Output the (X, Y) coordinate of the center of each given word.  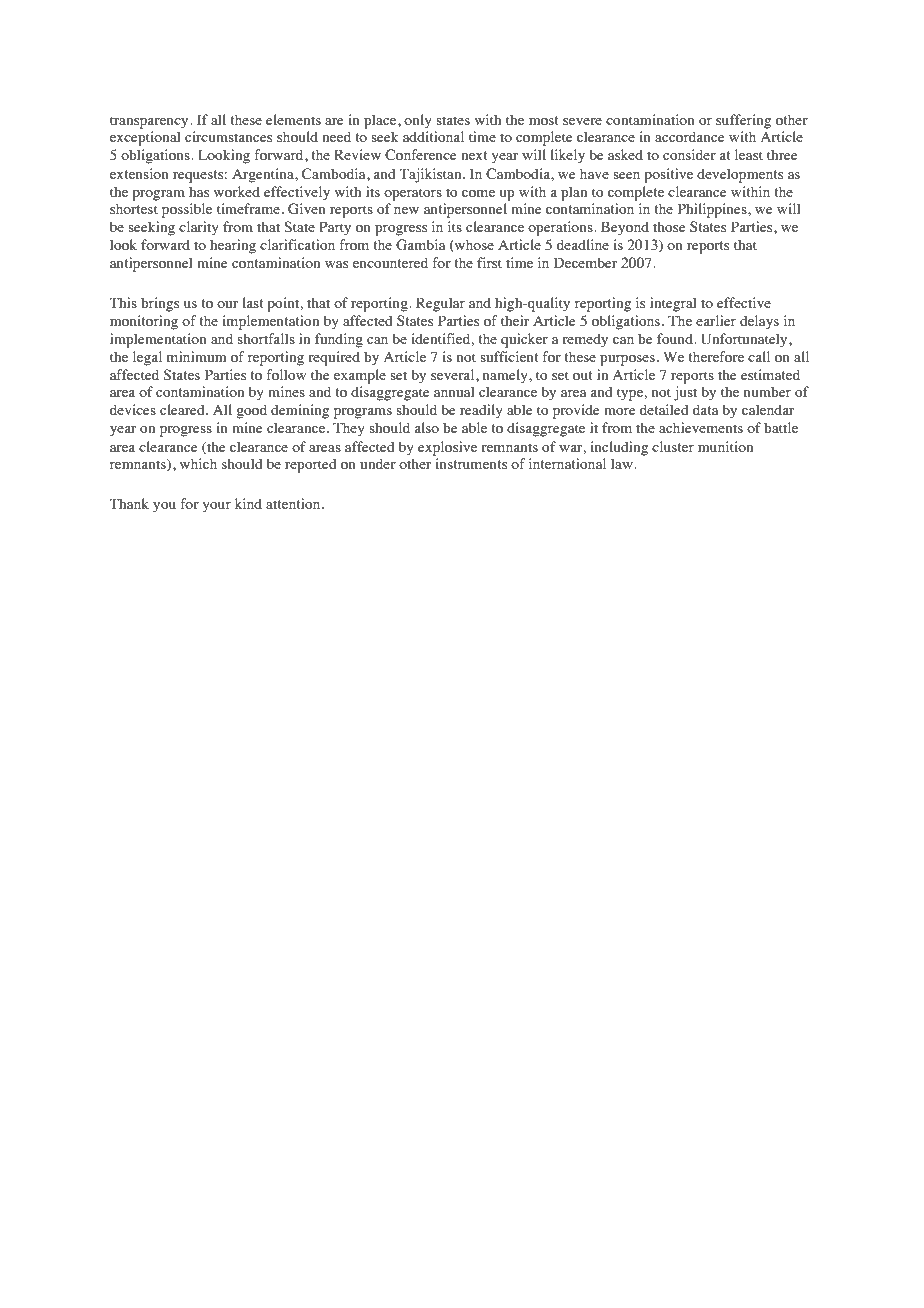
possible (187, 210)
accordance (689, 136)
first (489, 262)
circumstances (228, 136)
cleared (183, 409)
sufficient (509, 356)
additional (433, 136)
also (426, 427)
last (253, 302)
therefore (716, 356)
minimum (196, 356)
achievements (701, 427)
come (478, 193)
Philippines (713, 210)
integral (673, 304)
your (216, 507)
